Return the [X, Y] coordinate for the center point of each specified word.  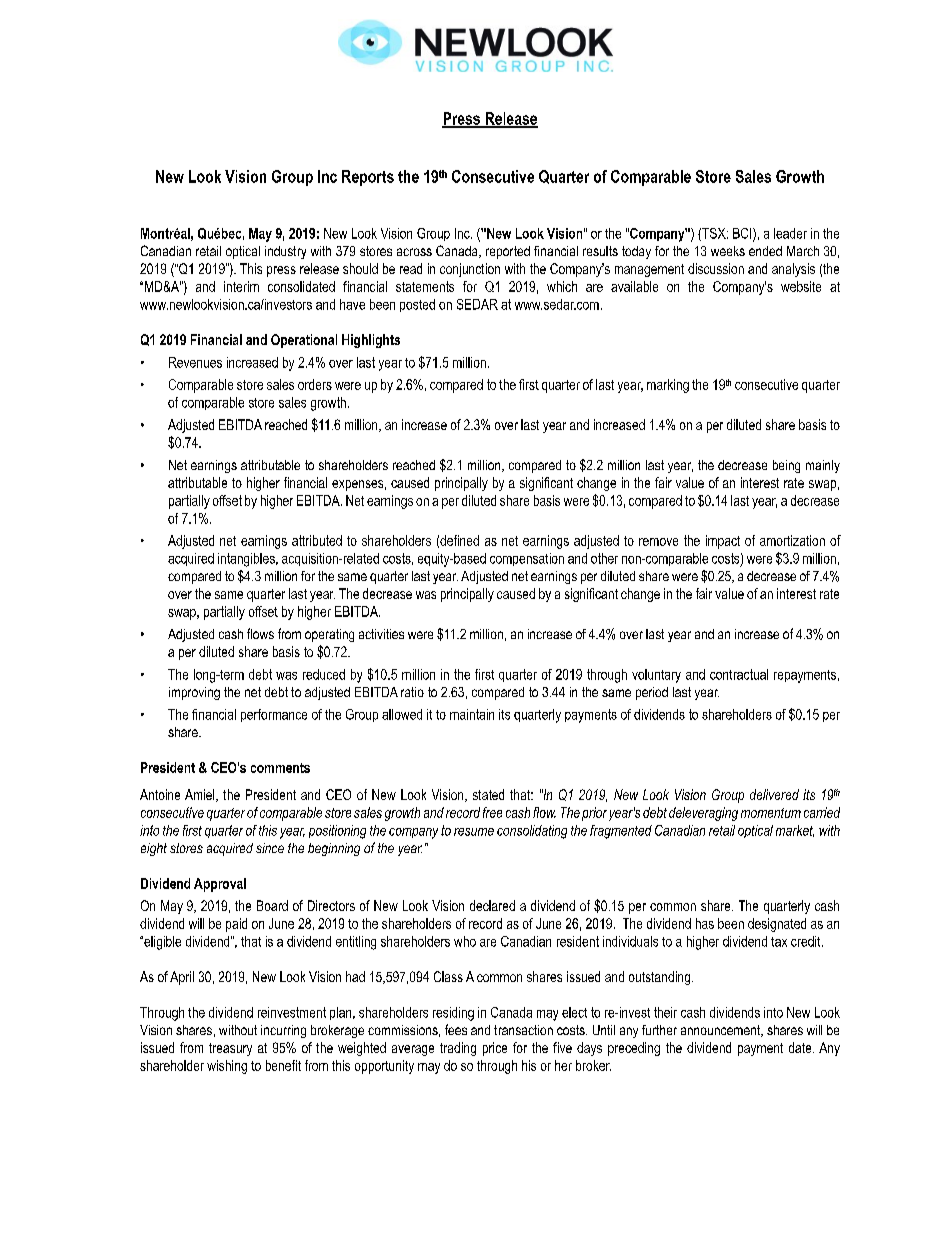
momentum [771, 813]
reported [508, 252]
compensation [527, 559]
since [270, 848]
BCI [743, 234]
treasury [230, 1049]
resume [474, 832]
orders [315, 384]
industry [285, 252]
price [495, 1049]
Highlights [371, 341]
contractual [739, 674]
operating [329, 635]
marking [668, 386]
